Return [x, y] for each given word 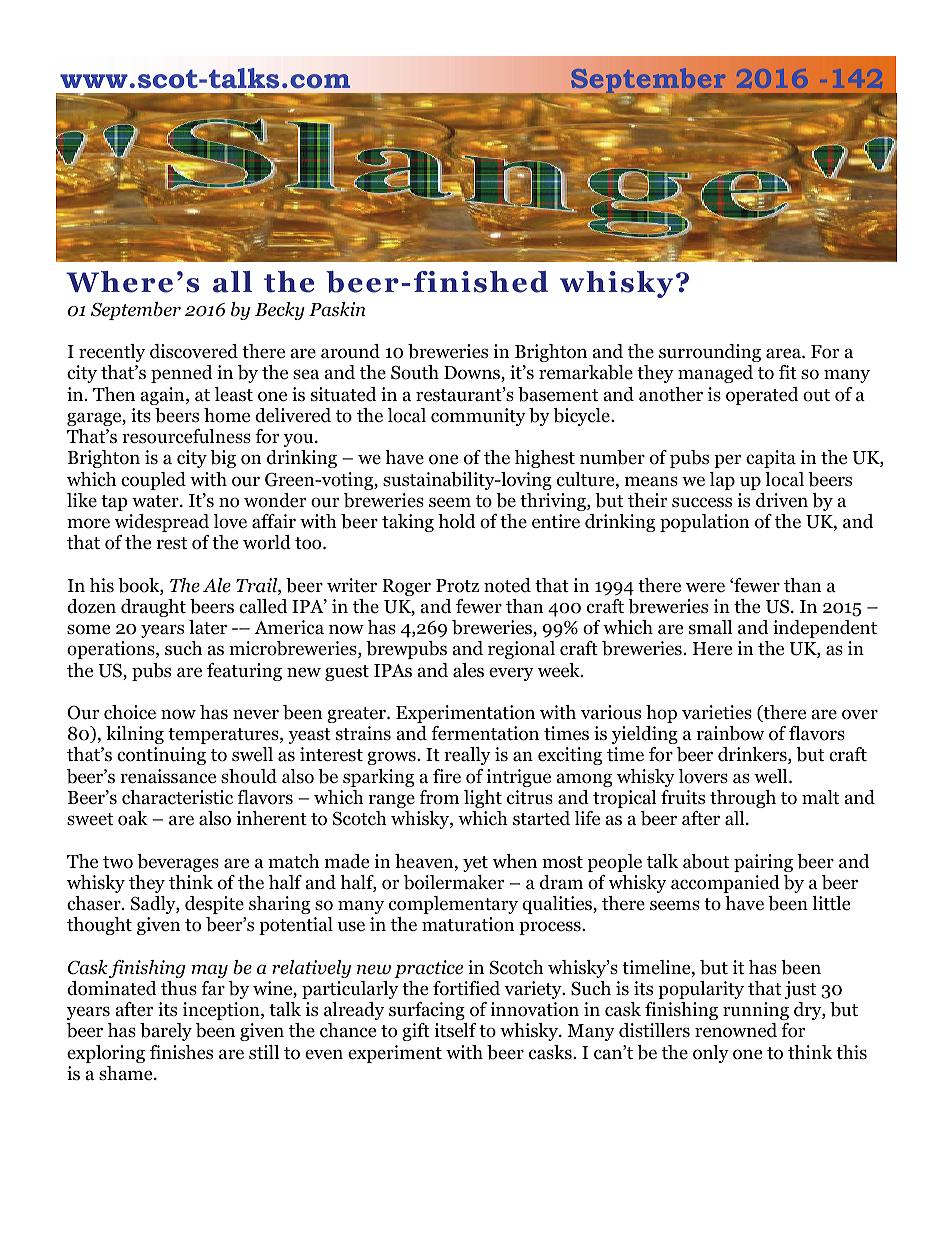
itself [455, 1030]
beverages [178, 863]
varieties [717, 712]
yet [475, 864]
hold [456, 521]
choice [130, 712]
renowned [736, 1030]
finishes [181, 1052]
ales [468, 670]
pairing [763, 863]
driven [782, 500]
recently [112, 353]
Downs [473, 374]
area [784, 353]
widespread [161, 523]
